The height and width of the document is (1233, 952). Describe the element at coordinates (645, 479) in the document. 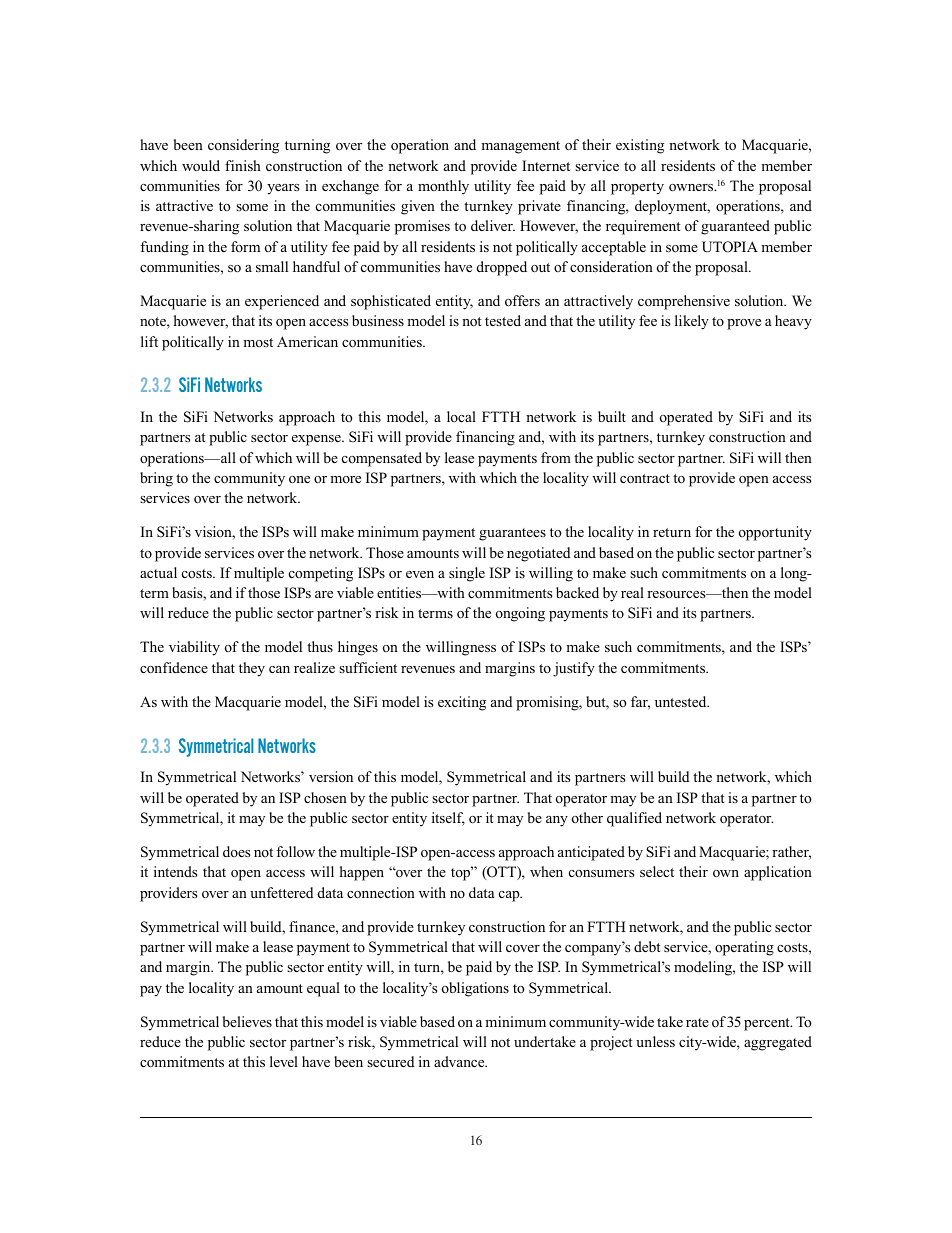

I see `contract` at that location.
